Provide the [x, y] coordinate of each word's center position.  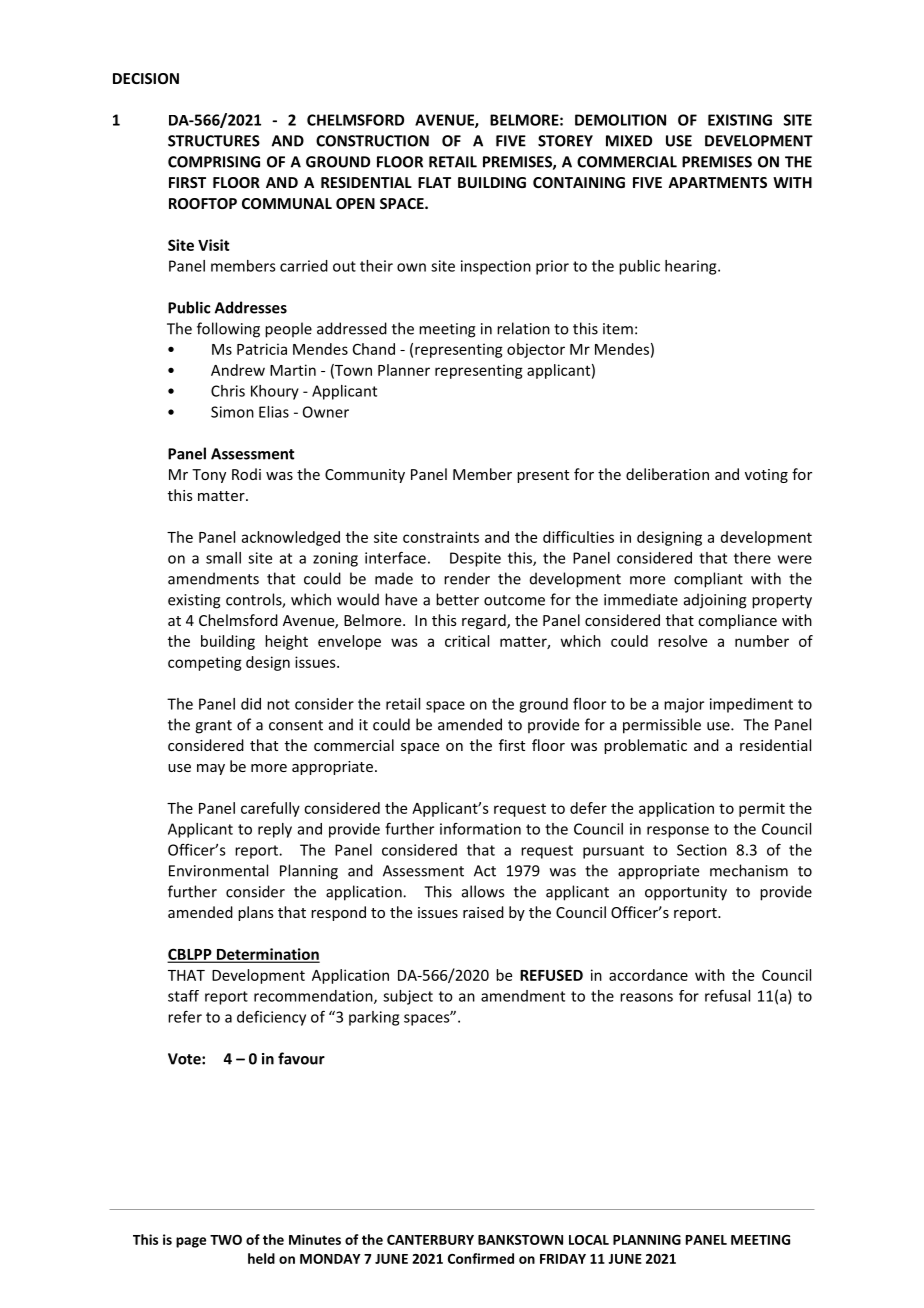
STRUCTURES [214, 141]
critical [467, 641]
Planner [404, 370]
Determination [267, 955]
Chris [228, 391]
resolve [682, 641]
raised [483, 912]
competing [205, 663]
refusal [727, 995]
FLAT [434, 182]
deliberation [667, 474]
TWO [226, 1240]
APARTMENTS [717, 182]
